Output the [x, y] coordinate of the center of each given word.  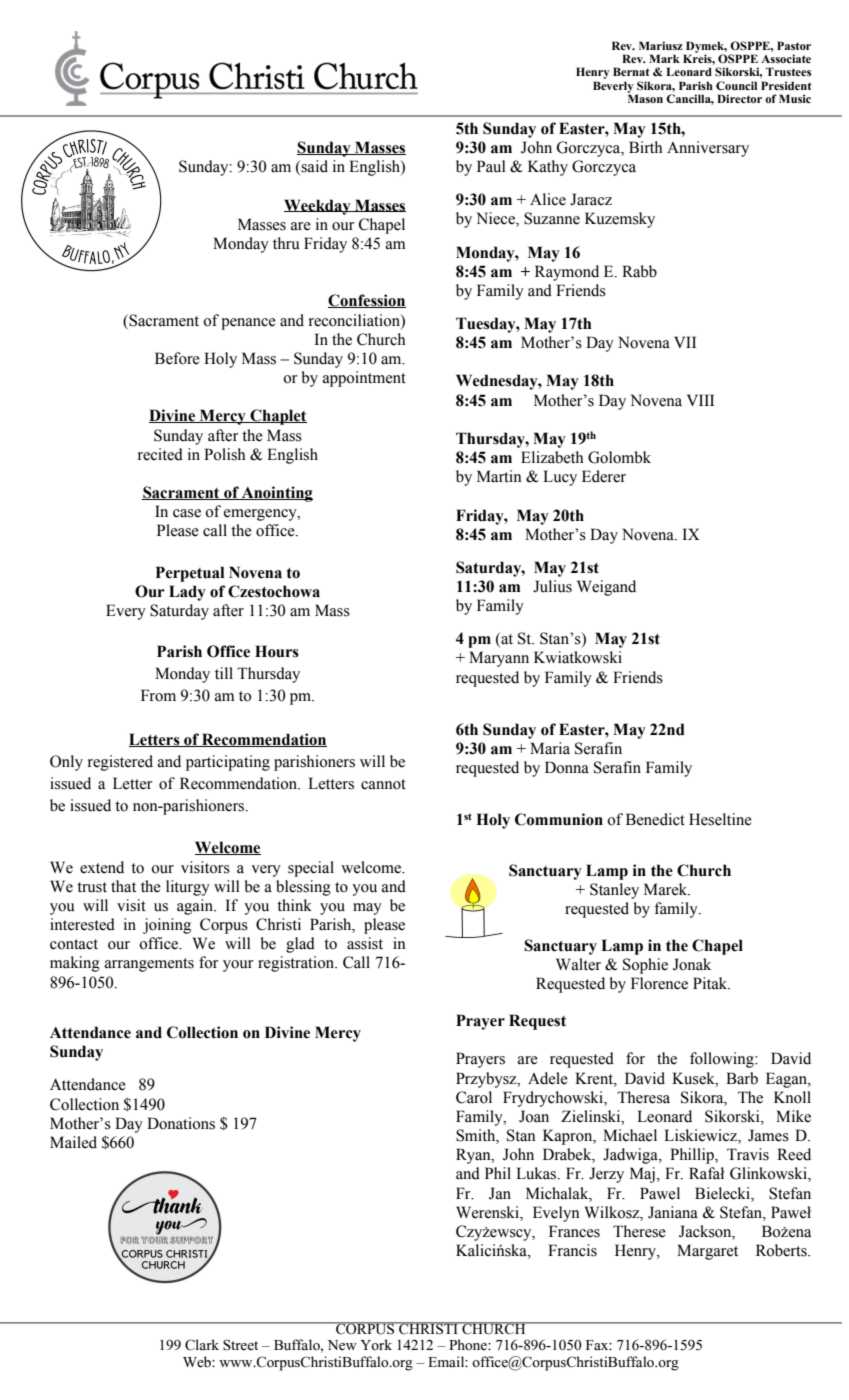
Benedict [655, 819]
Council [736, 85]
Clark [202, 1345]
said [314, 166]
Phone [469, 1345]
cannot [383, 784]
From [158, 695]
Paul [491, 166]
